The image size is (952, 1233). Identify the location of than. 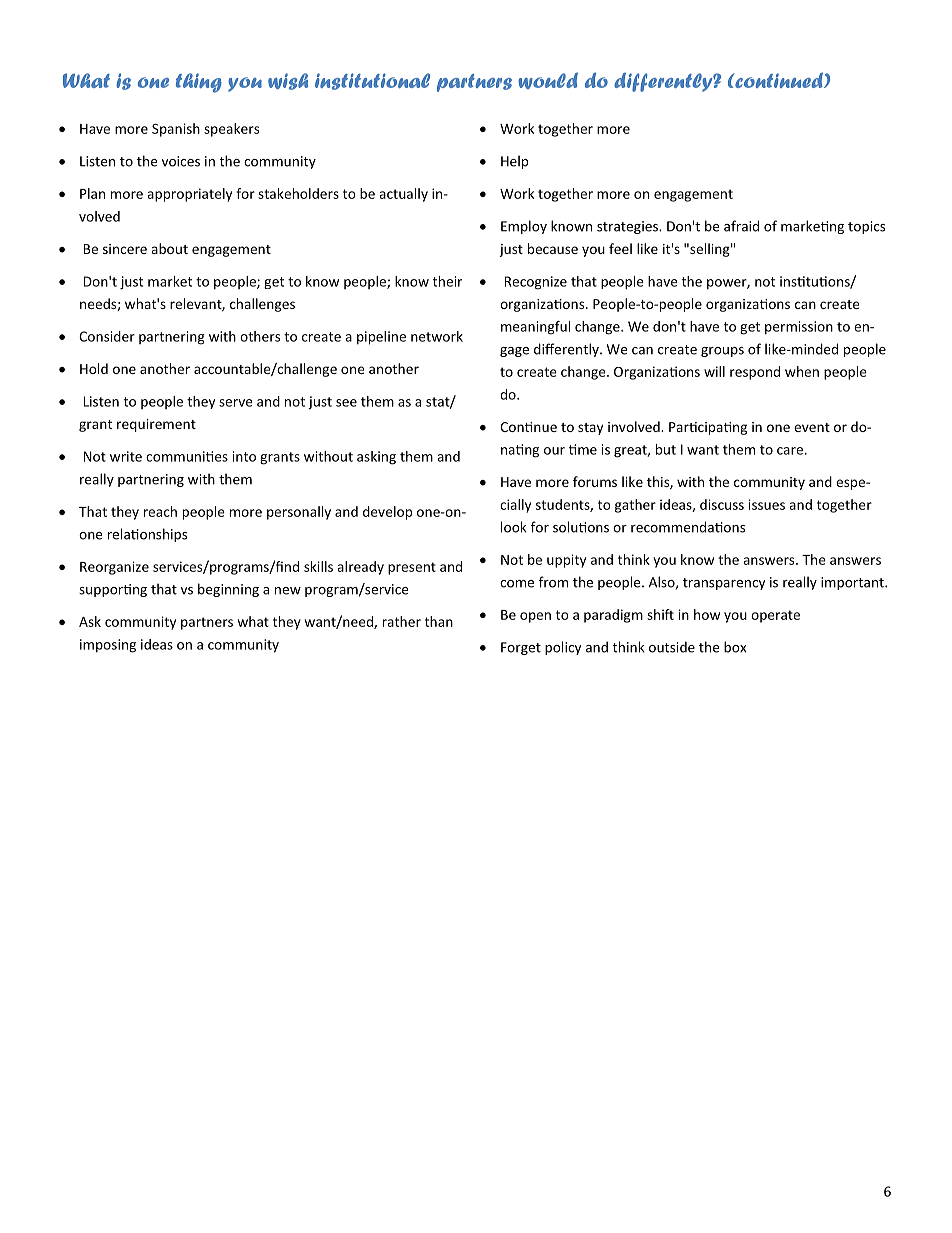
(439, 621).
